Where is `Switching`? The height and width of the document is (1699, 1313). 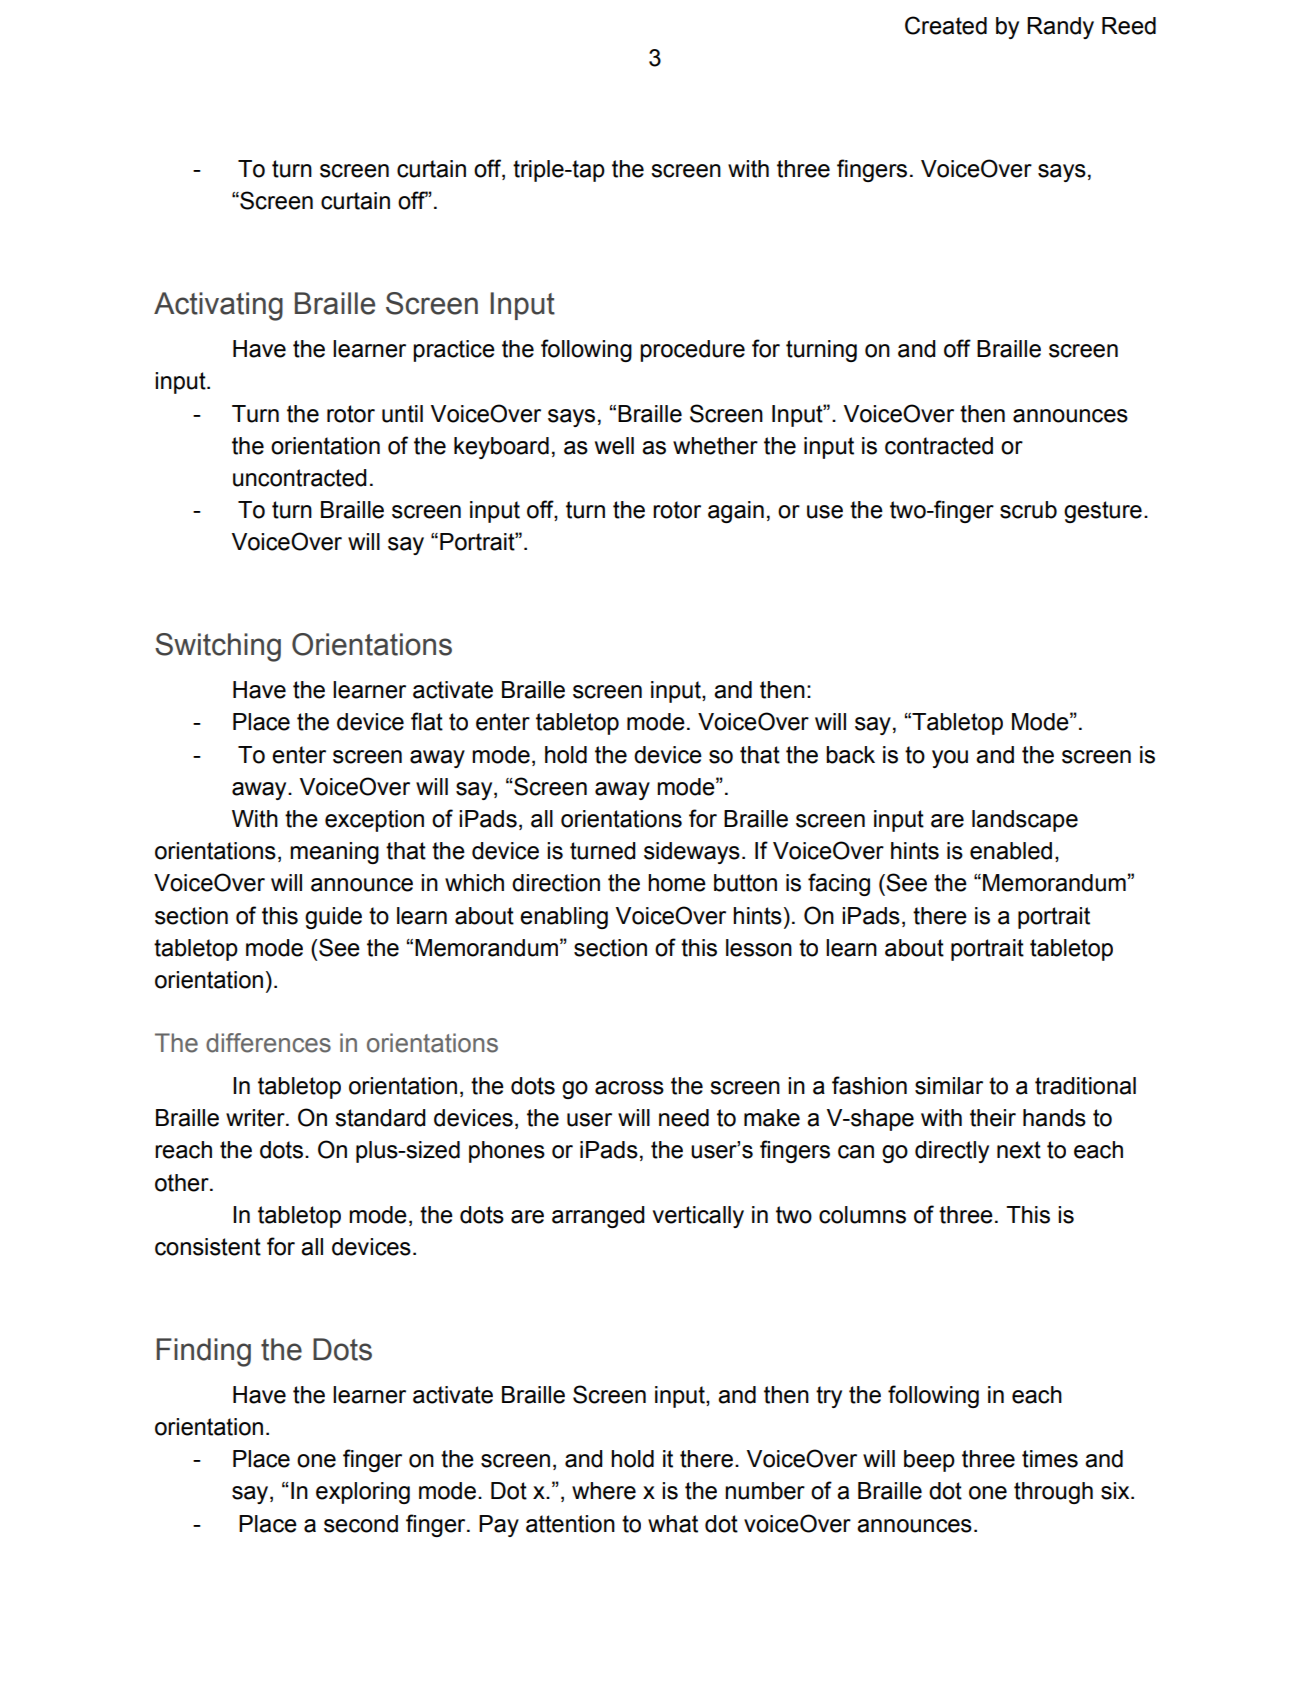
Switching is located at coordinates (218, 647).
